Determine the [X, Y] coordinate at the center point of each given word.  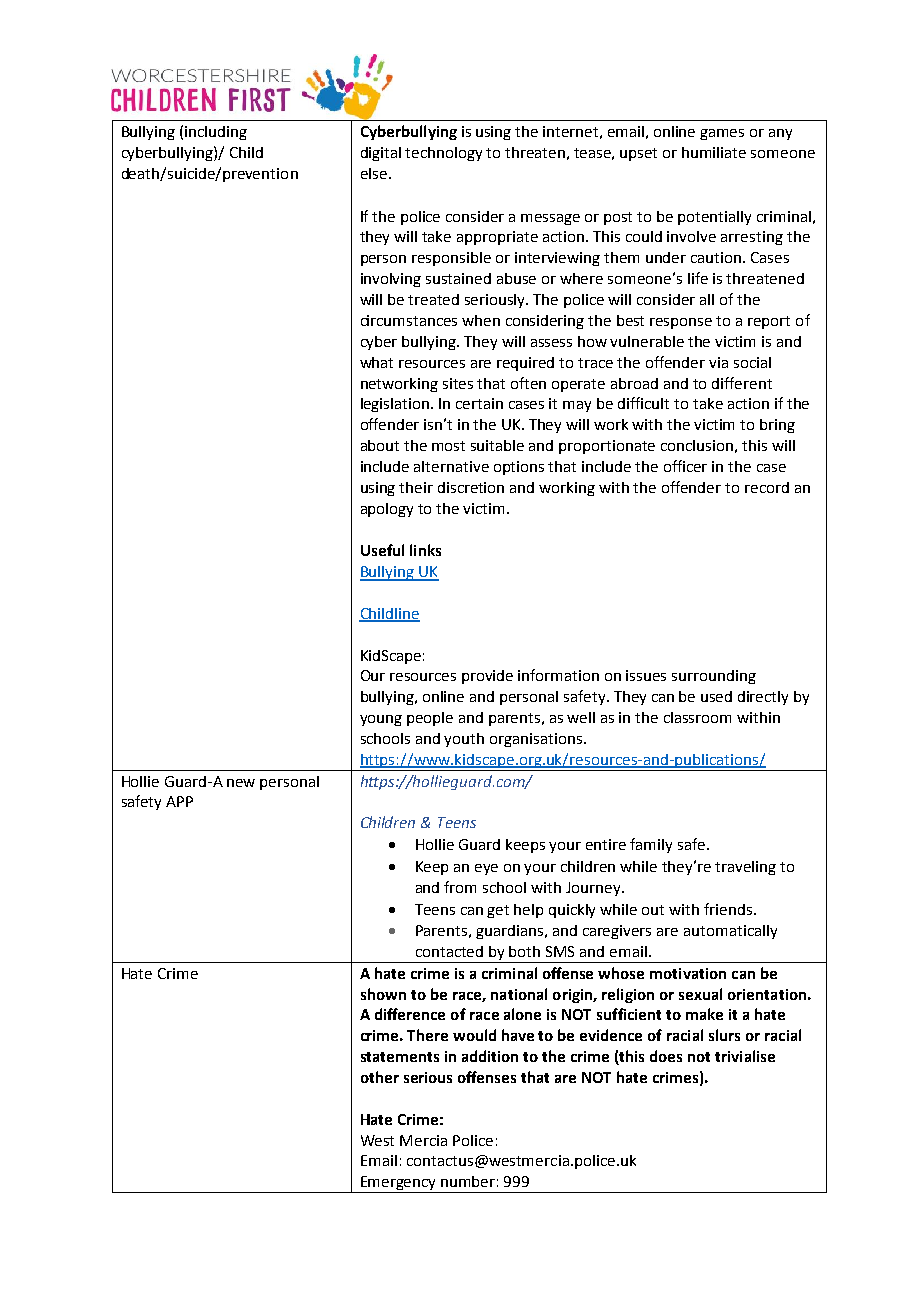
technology [443, 154]
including [216, 133]
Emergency [399, 1184]
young [381, 720]
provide [487, 677]
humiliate [714, 152]
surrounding [714, 677]
